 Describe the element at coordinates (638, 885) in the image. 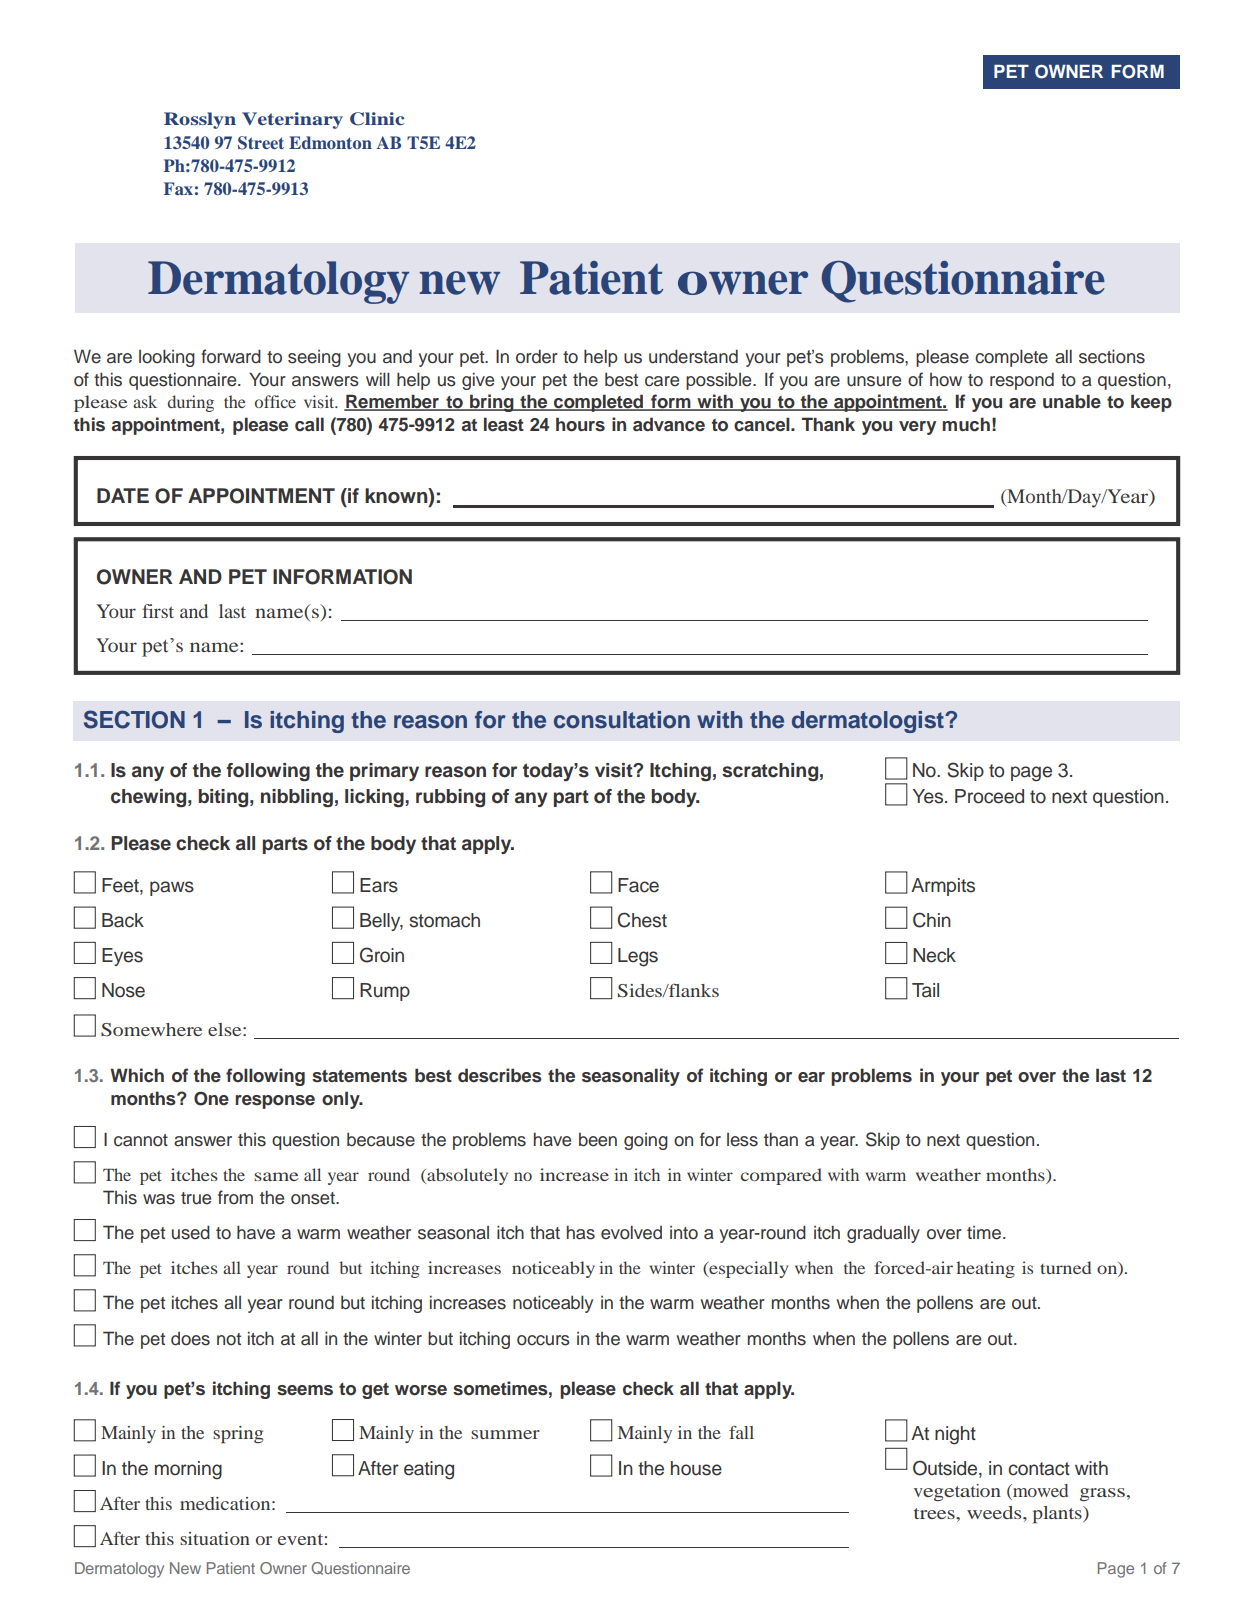

I see `Face` at that location.
